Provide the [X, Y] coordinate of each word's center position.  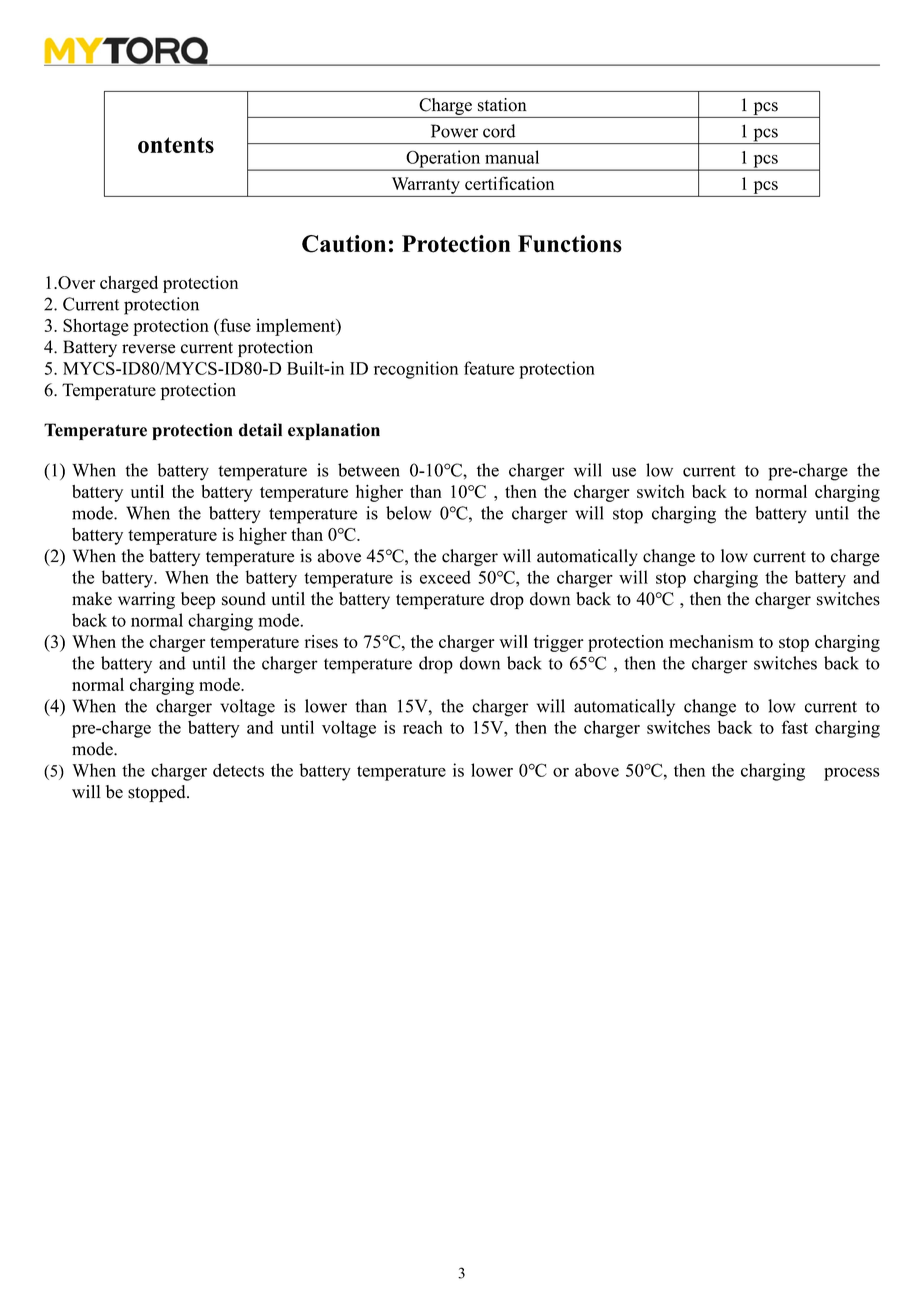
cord [499, 131]
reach [423, 727]
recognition [416, 370]
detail [260, 430]
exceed [445, 577]
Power [454, 131]
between [369, 470]
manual [512, 157]
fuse [234, 325]
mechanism [711, 641]
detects [238, 770]
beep [198, 600]
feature [489, 368]
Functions [570, 244]
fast [795, 727]
